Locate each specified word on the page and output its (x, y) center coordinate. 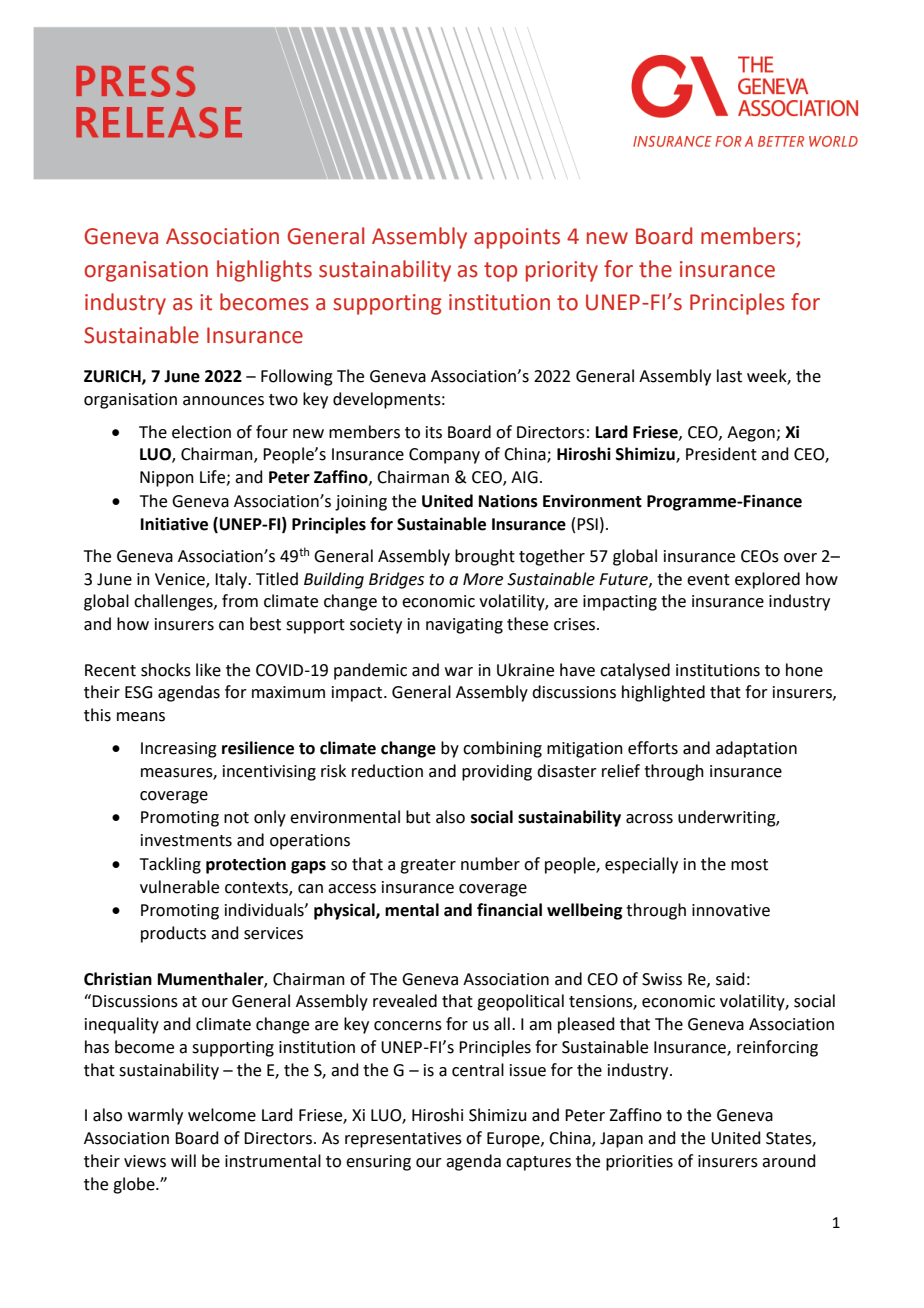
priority (562, 271)
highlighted (663, 693)
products (173, 934)
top (500, 272)
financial (509, 910)
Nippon (167, 479)
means (141, 717)
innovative (731, 910)
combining (502, 749)
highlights (264, 271)
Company (444, 456)
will (183, 1160)
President (721, 454)
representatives (403, 1140)
